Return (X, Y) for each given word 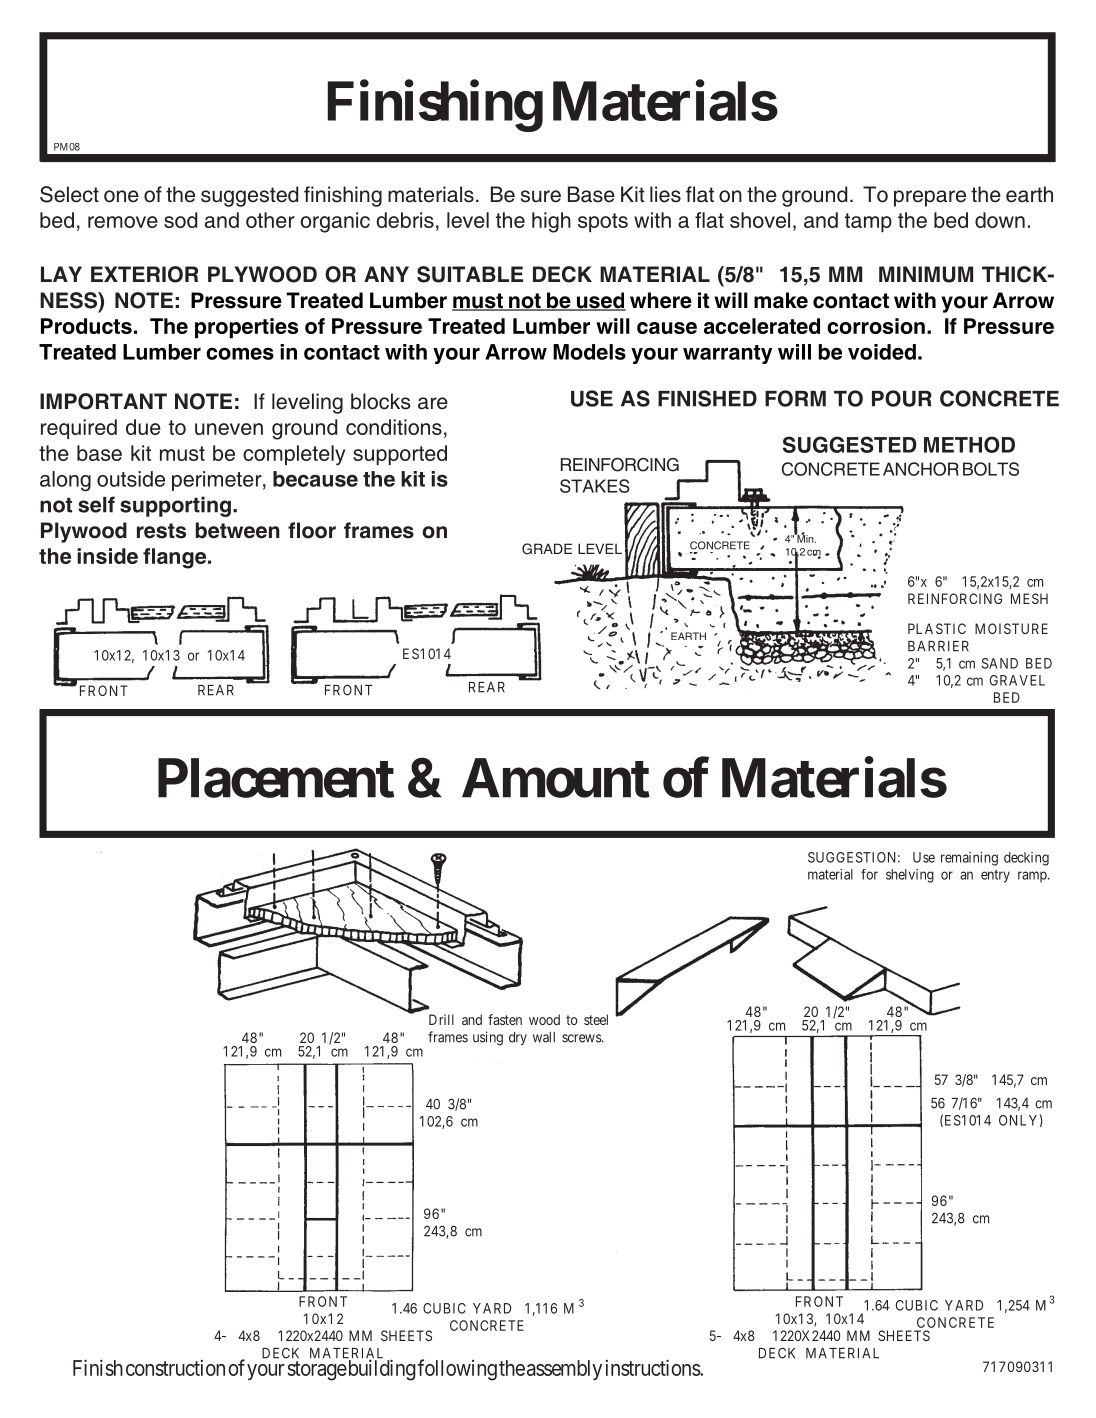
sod (181, 220)
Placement (276, 778)
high (551, 222)
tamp (868, 222)
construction (175, 1367)
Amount (556, 778)
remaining (969, 859)
